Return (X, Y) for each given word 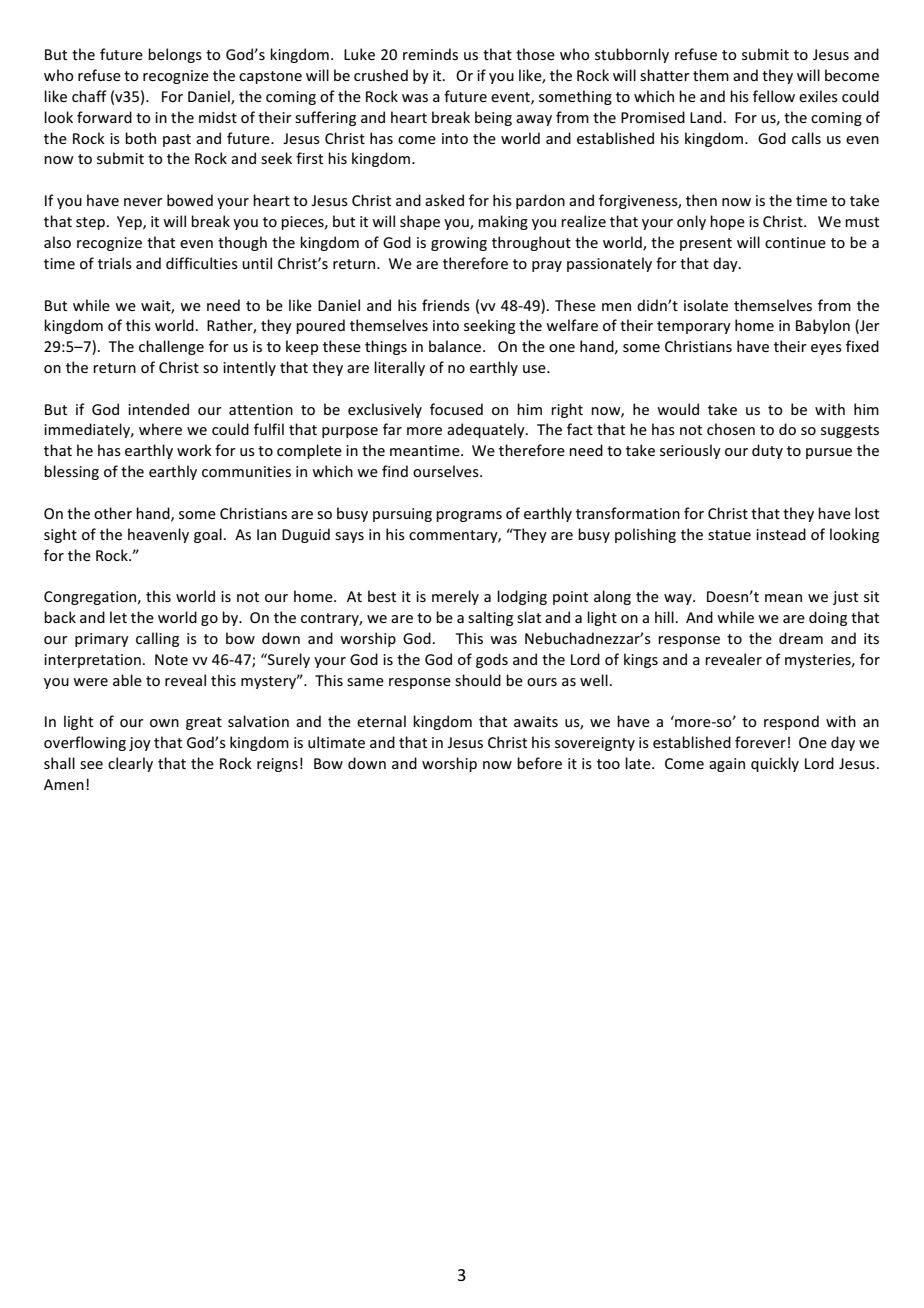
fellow (774, 96)
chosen (731, 429)
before (539, 763)
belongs (175, 55)
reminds (430, 54)
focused (456, 409)
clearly (130, 764)
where (160, 429)
